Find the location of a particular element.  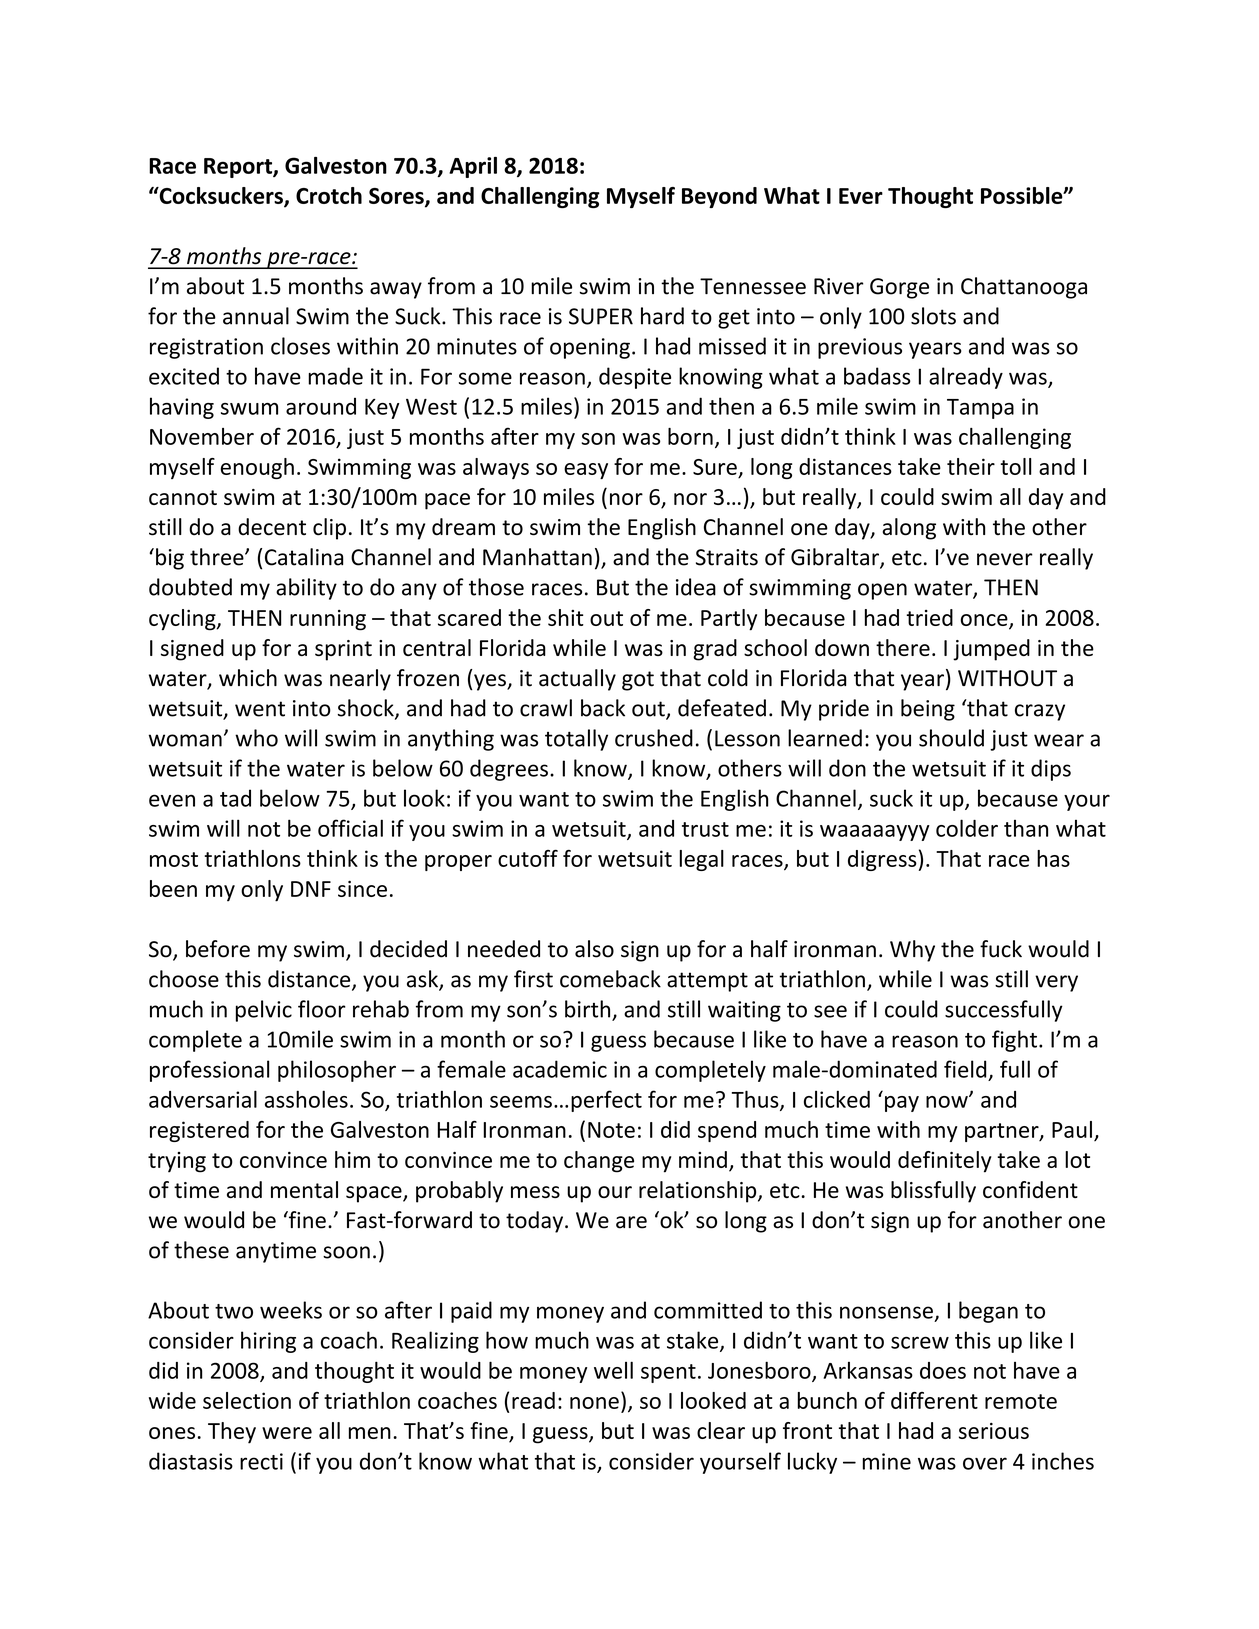

were is located at coordinates (287, 1433).
